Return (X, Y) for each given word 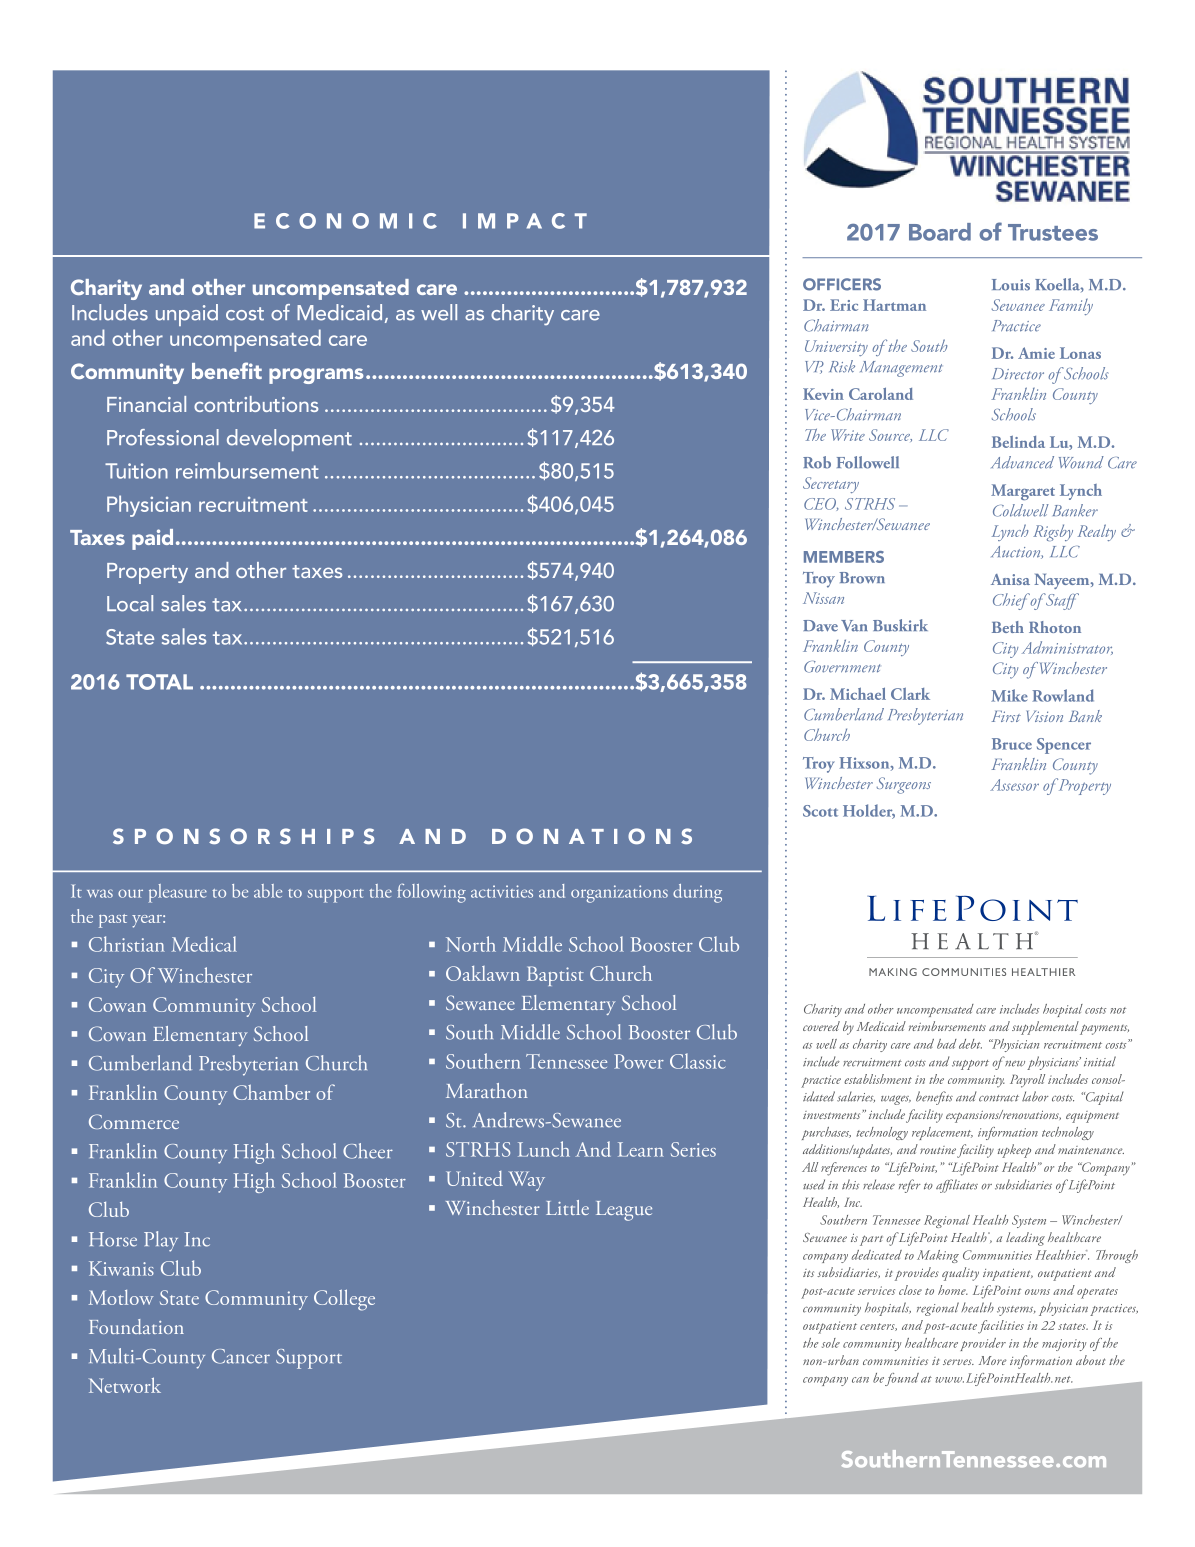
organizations (619, 894)
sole (831, 1343)
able (268, 891)
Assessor (1014, 785)
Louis (1011, 285)
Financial (146, 404)
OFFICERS (842, 284)
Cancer (241, 1356)
